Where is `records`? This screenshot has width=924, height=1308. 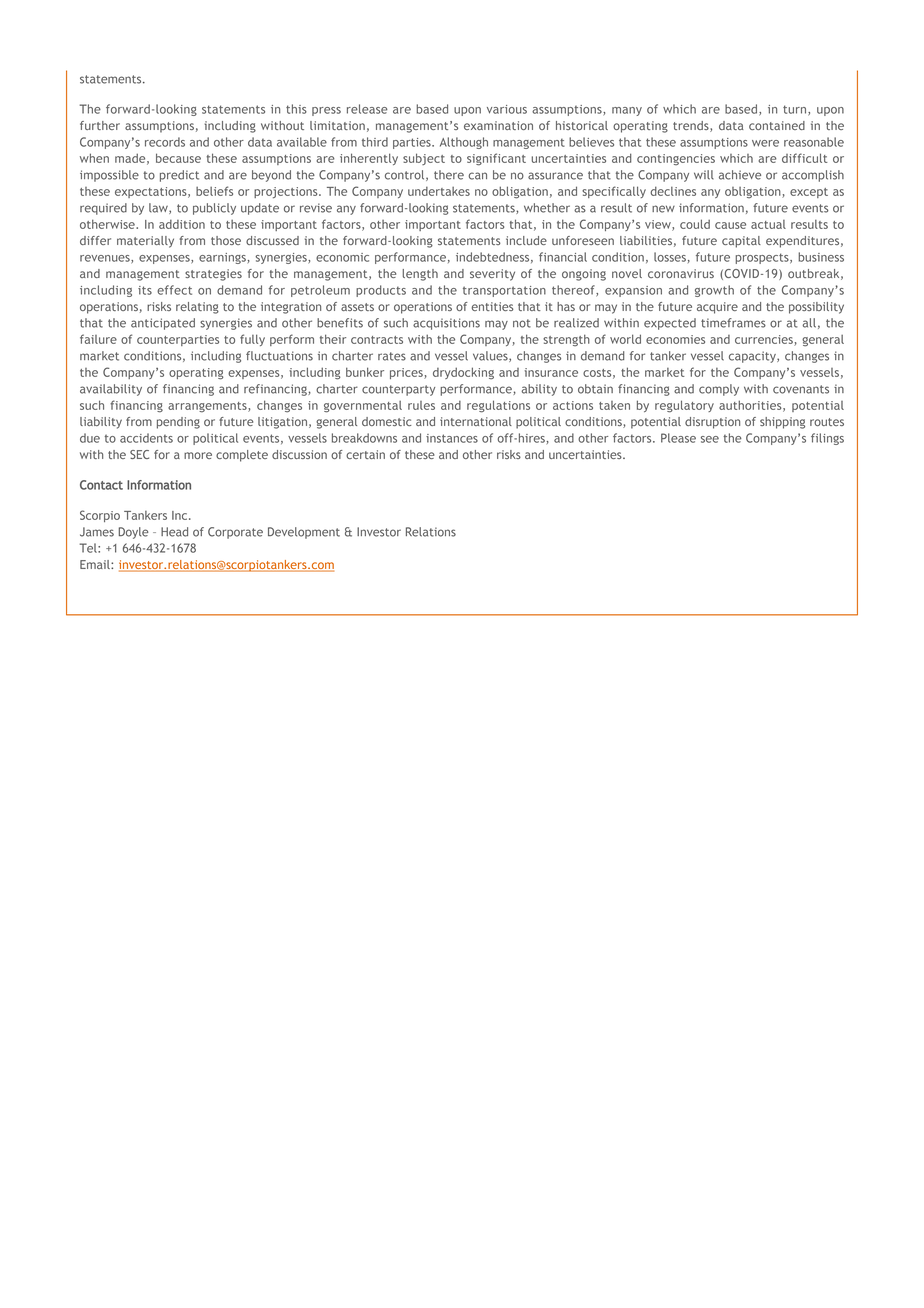 records is located at coordinates (165, 142).
